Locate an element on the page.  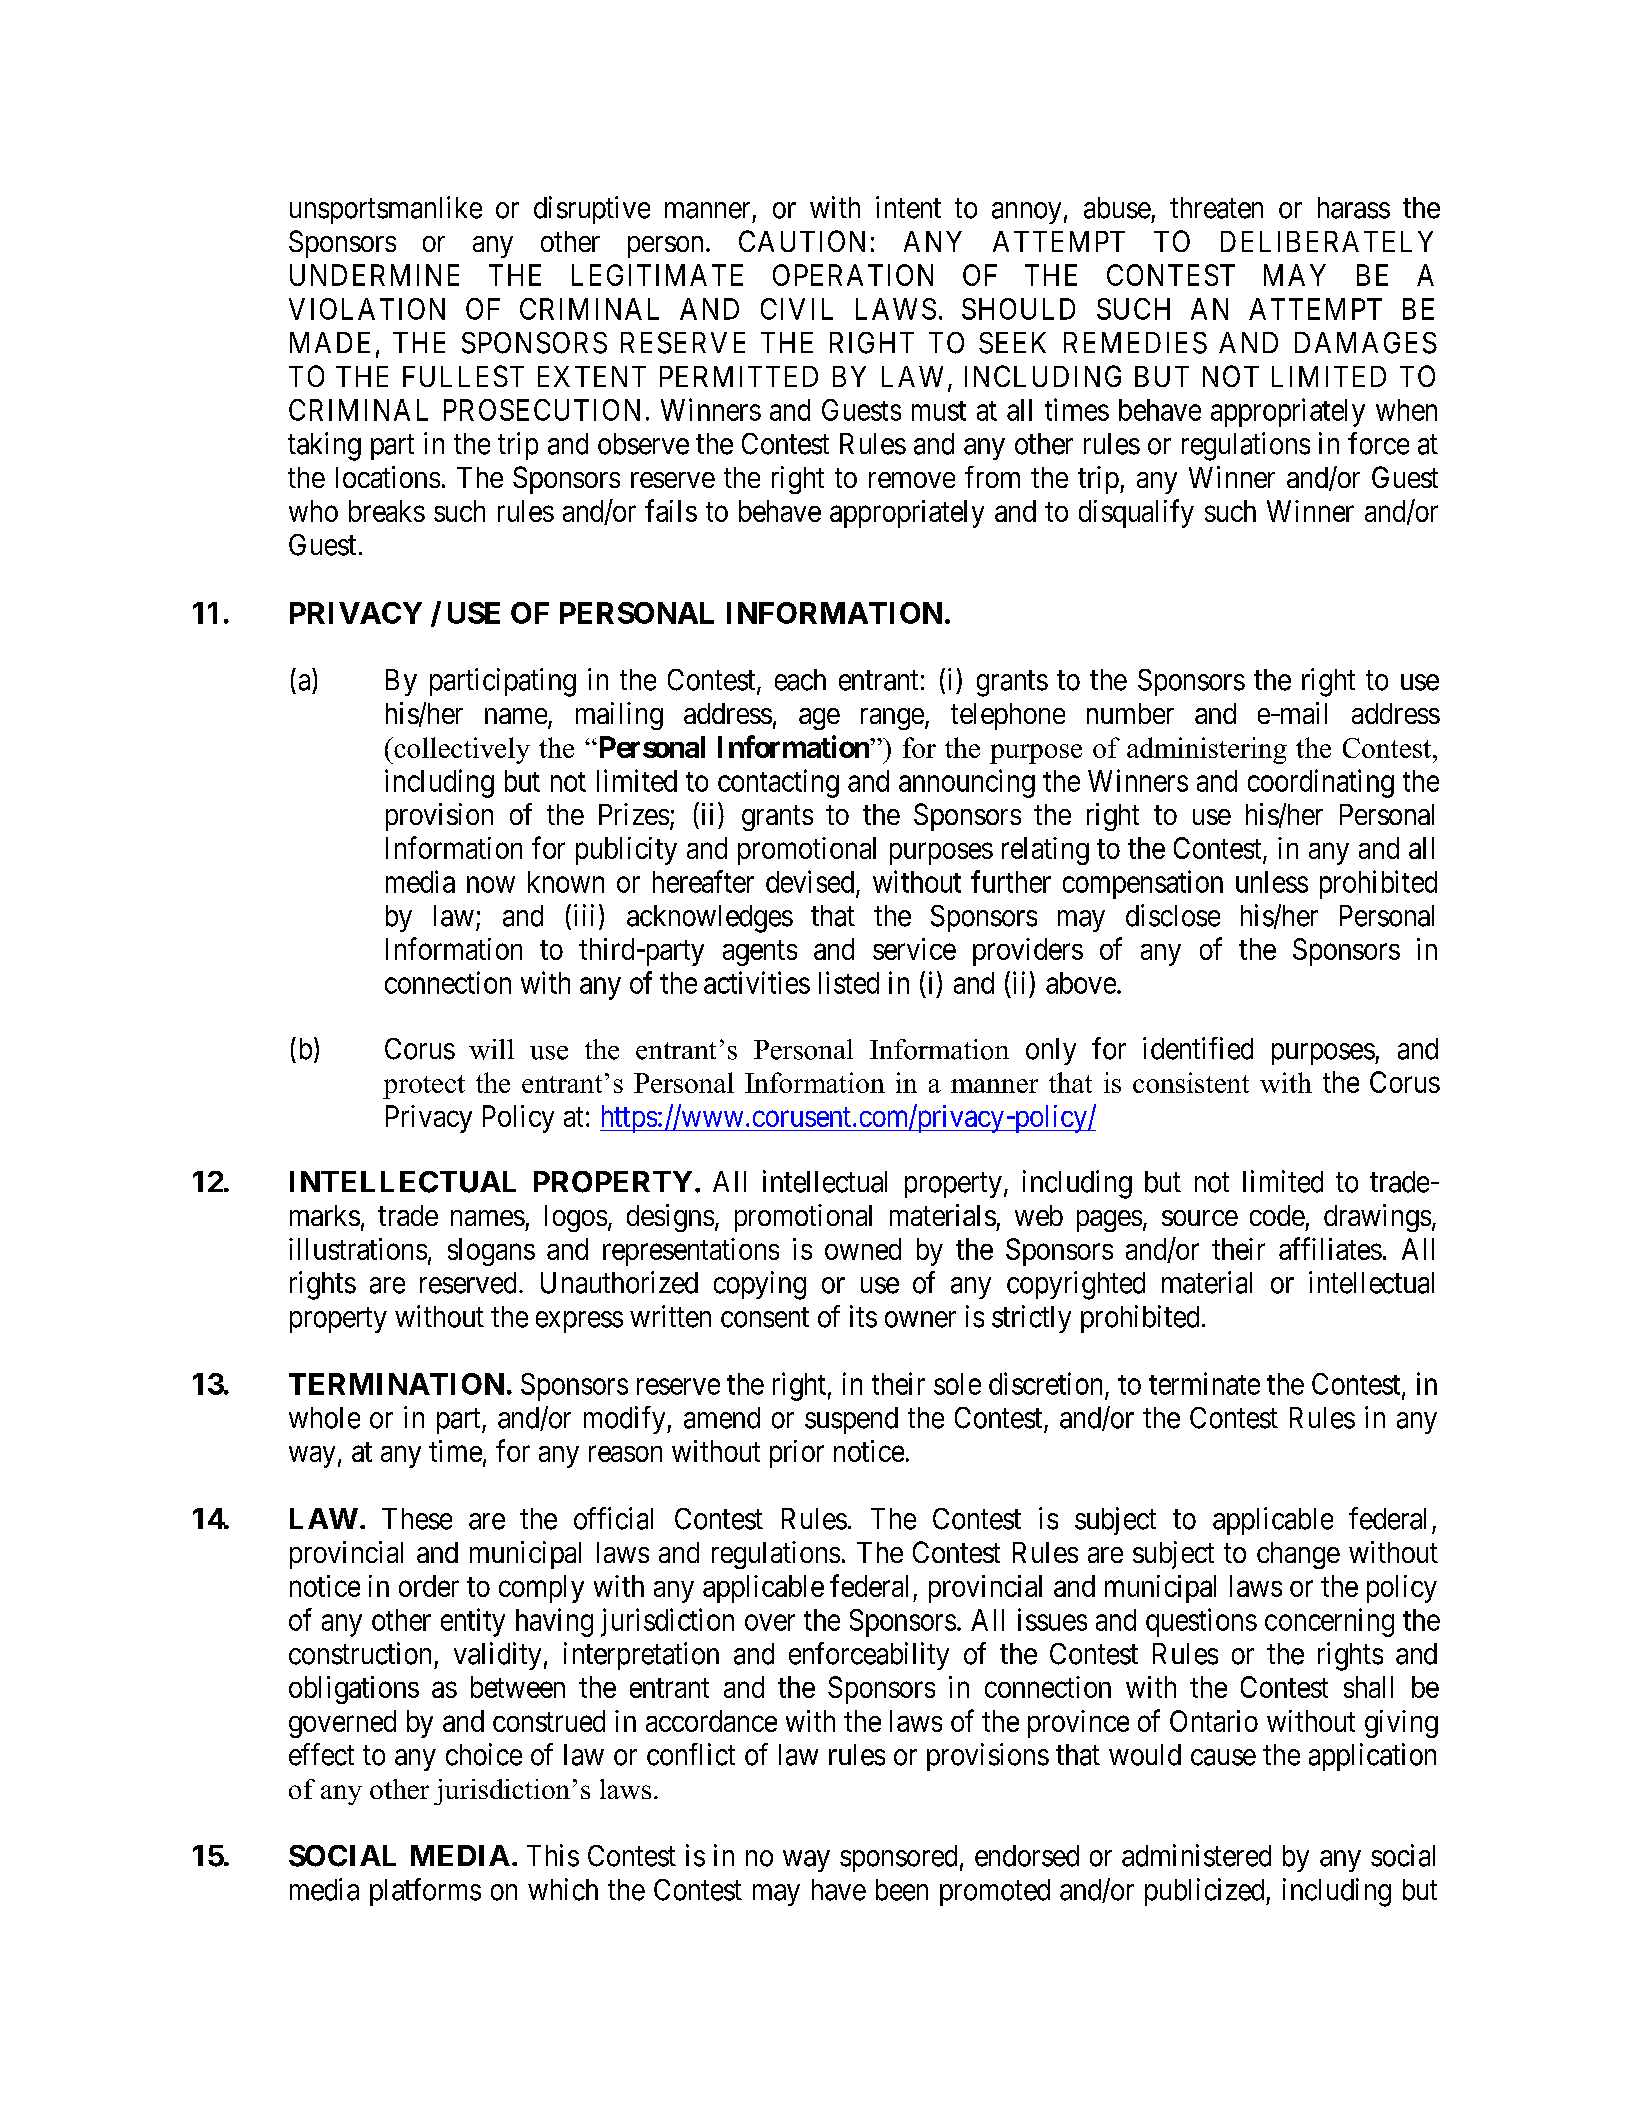
platforms is located at coordinates (425, 1892).
